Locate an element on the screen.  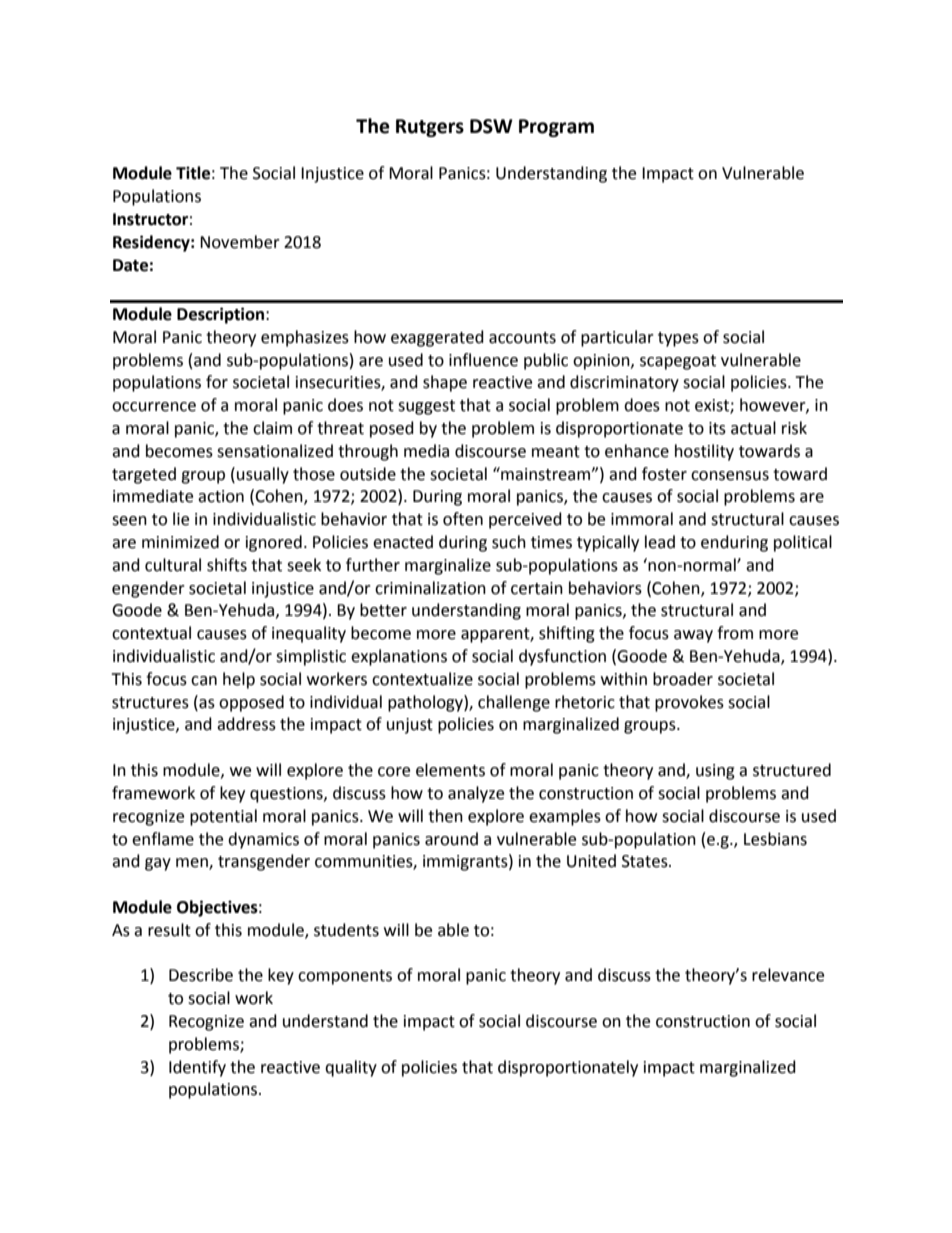
shape is located at coordinates (445, 383).
